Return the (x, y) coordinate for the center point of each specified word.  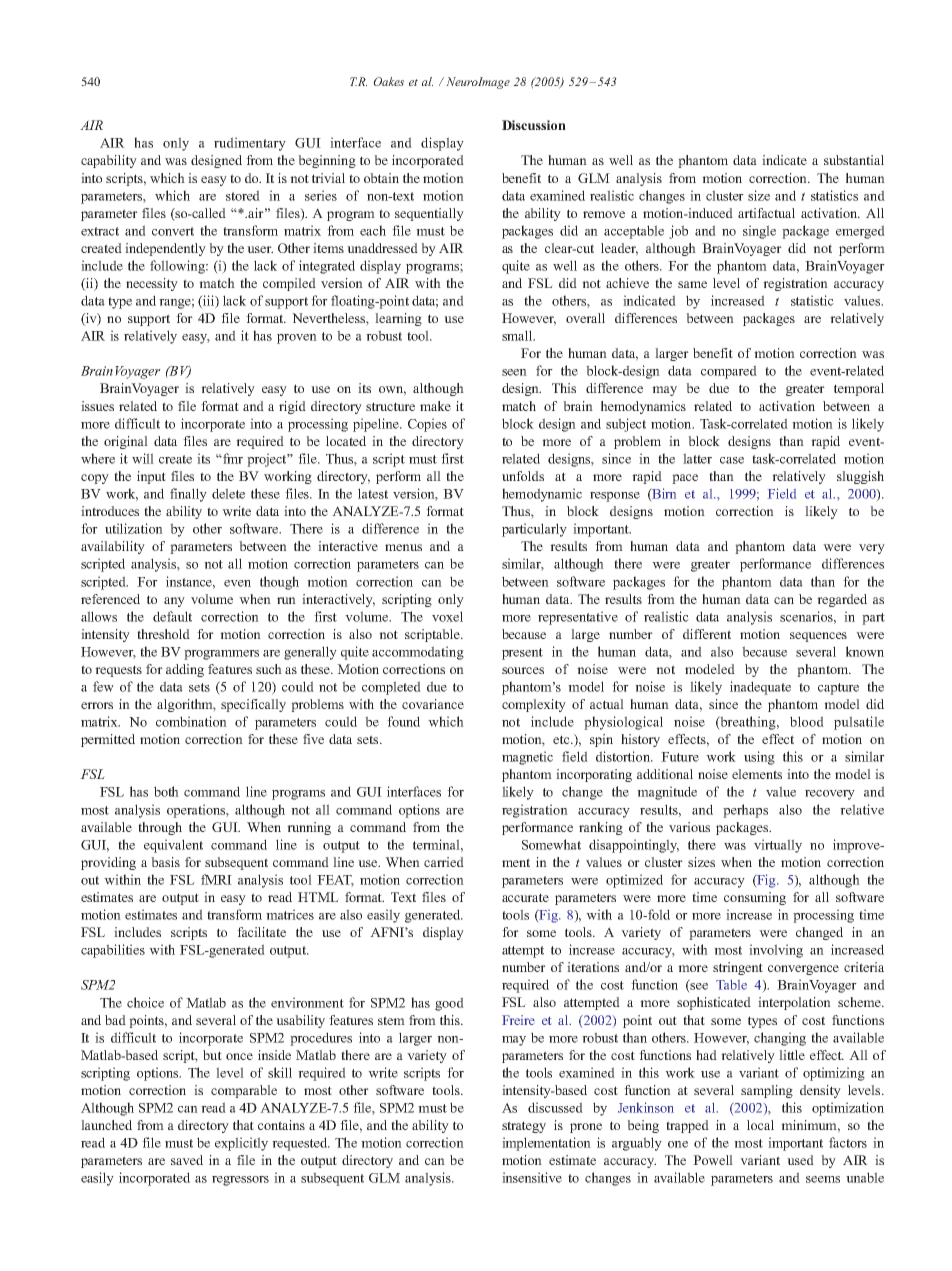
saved (187, 1160)
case (732, 460)
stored (243, 195)
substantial (854, 160)
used (800, 1160)
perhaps (745, 811)
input (151, 477)
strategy (524, 1127)
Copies (427, 425)
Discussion (534, 125)
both (166, 791)
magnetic (527, 758)
